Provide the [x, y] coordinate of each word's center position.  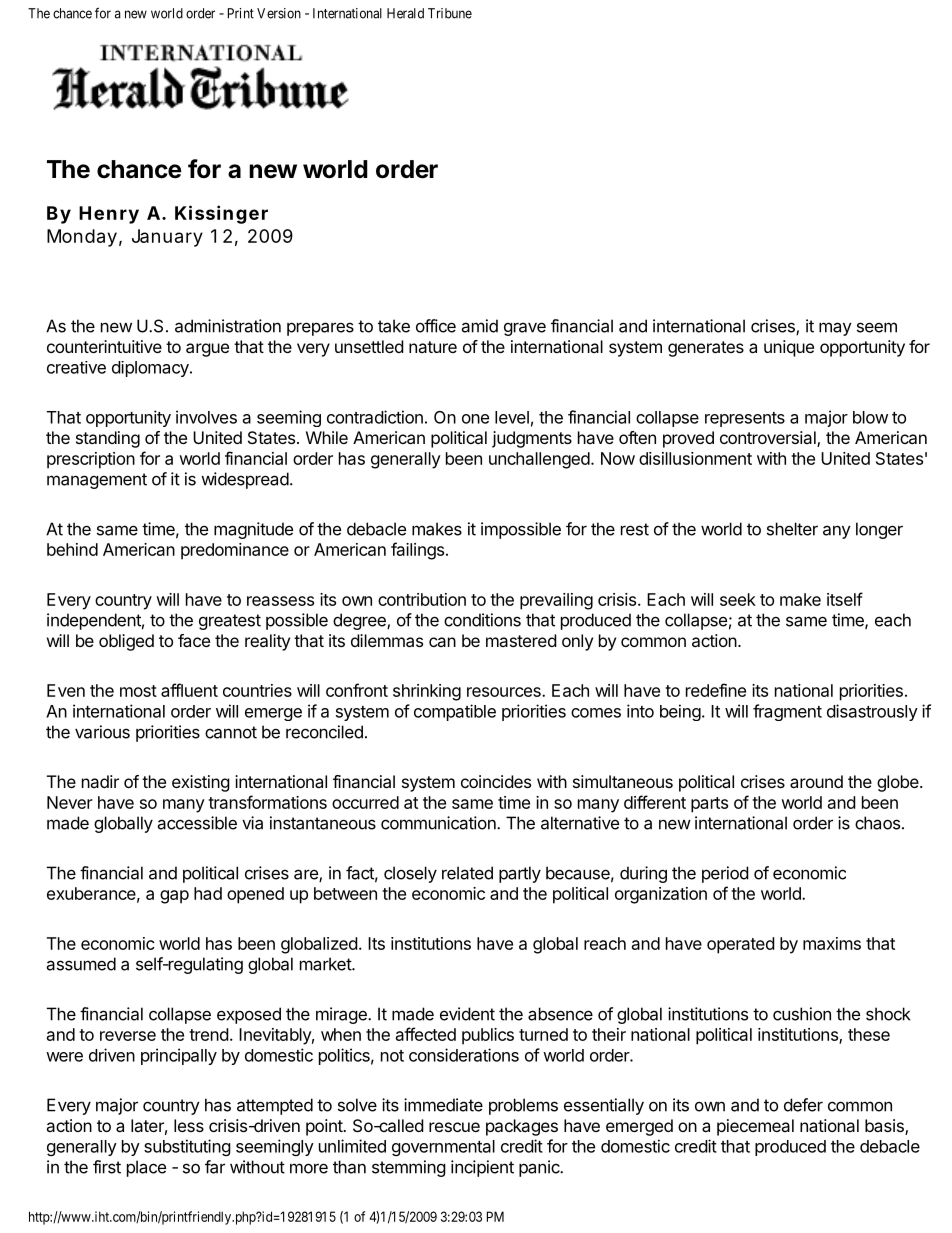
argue [207, 350]
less [189, 1125]
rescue [454, 1127]
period [725, 874]
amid [479, 326]
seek [738, 599]
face [194, 640]
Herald [405, 13]
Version [279, 13]
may [835, 329]
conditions [482, 620]
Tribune [450, 13]
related [467, 873]
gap [174, 897]
